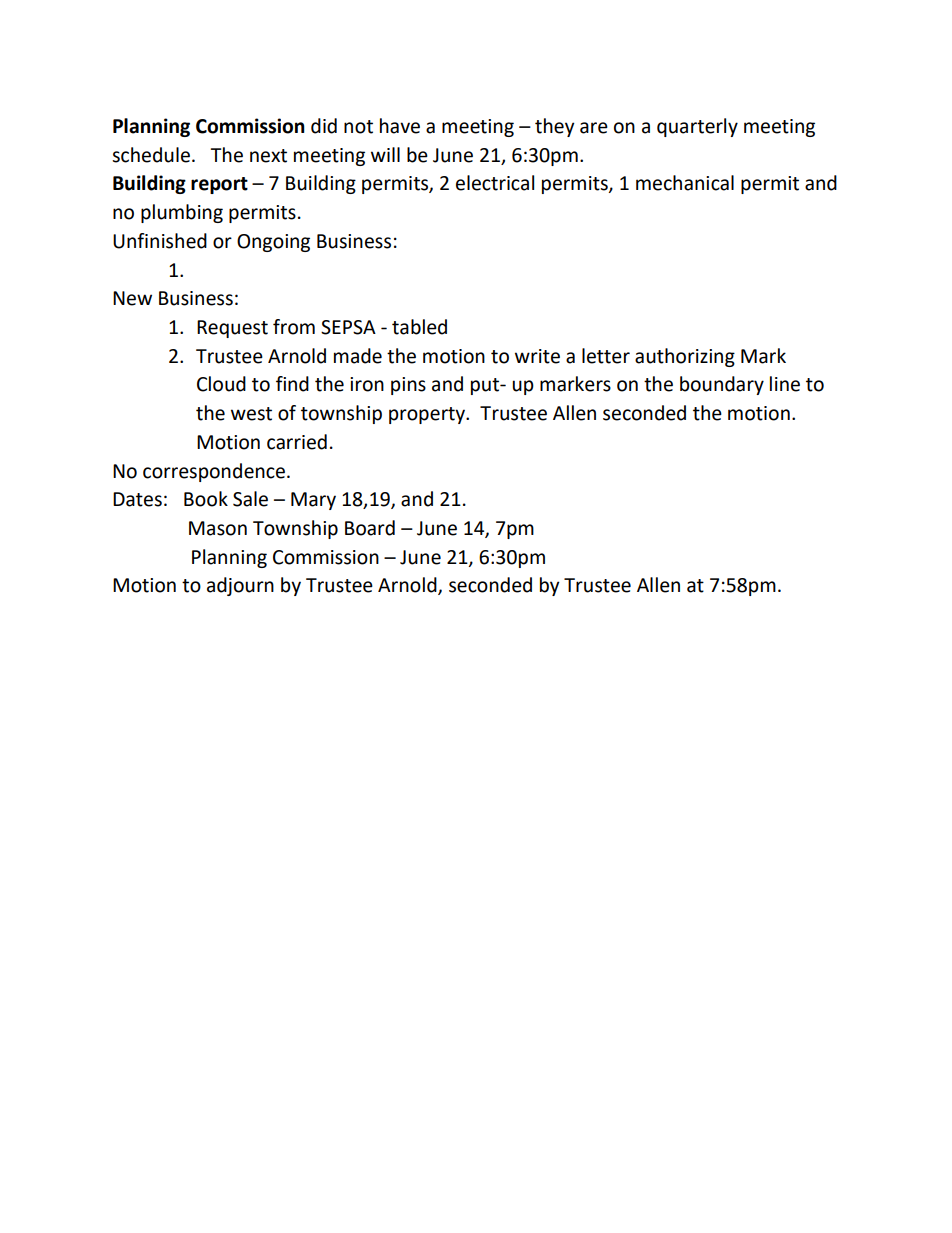 The image size is (952, 1233). I want to click on have, so click(400, 126).
